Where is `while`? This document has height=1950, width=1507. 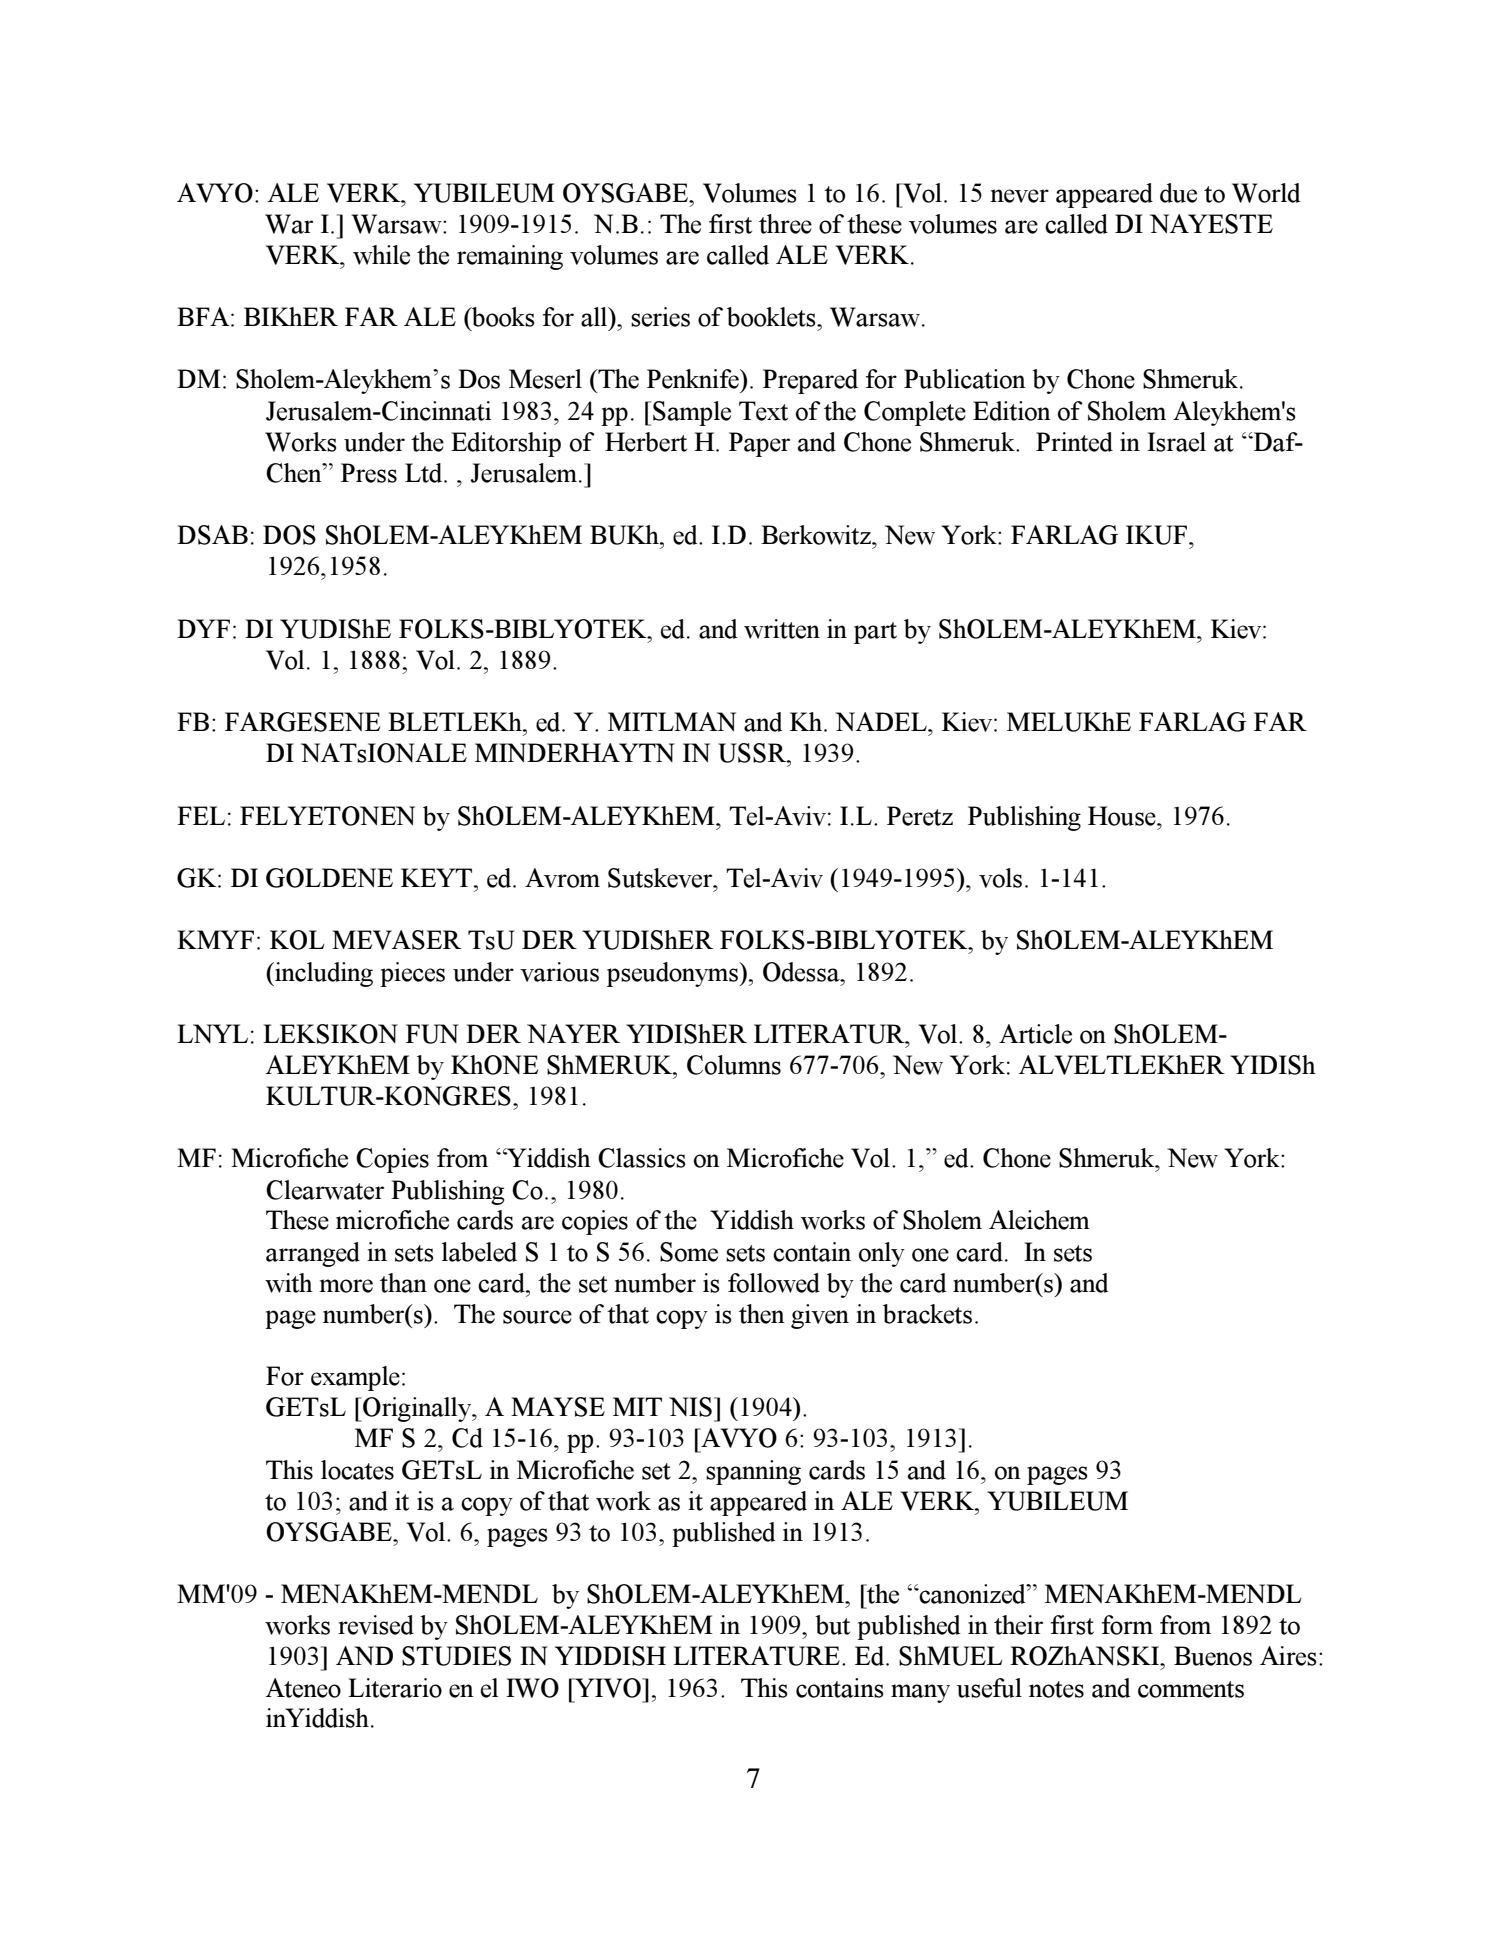
while is located at coordinates (381, 255).
